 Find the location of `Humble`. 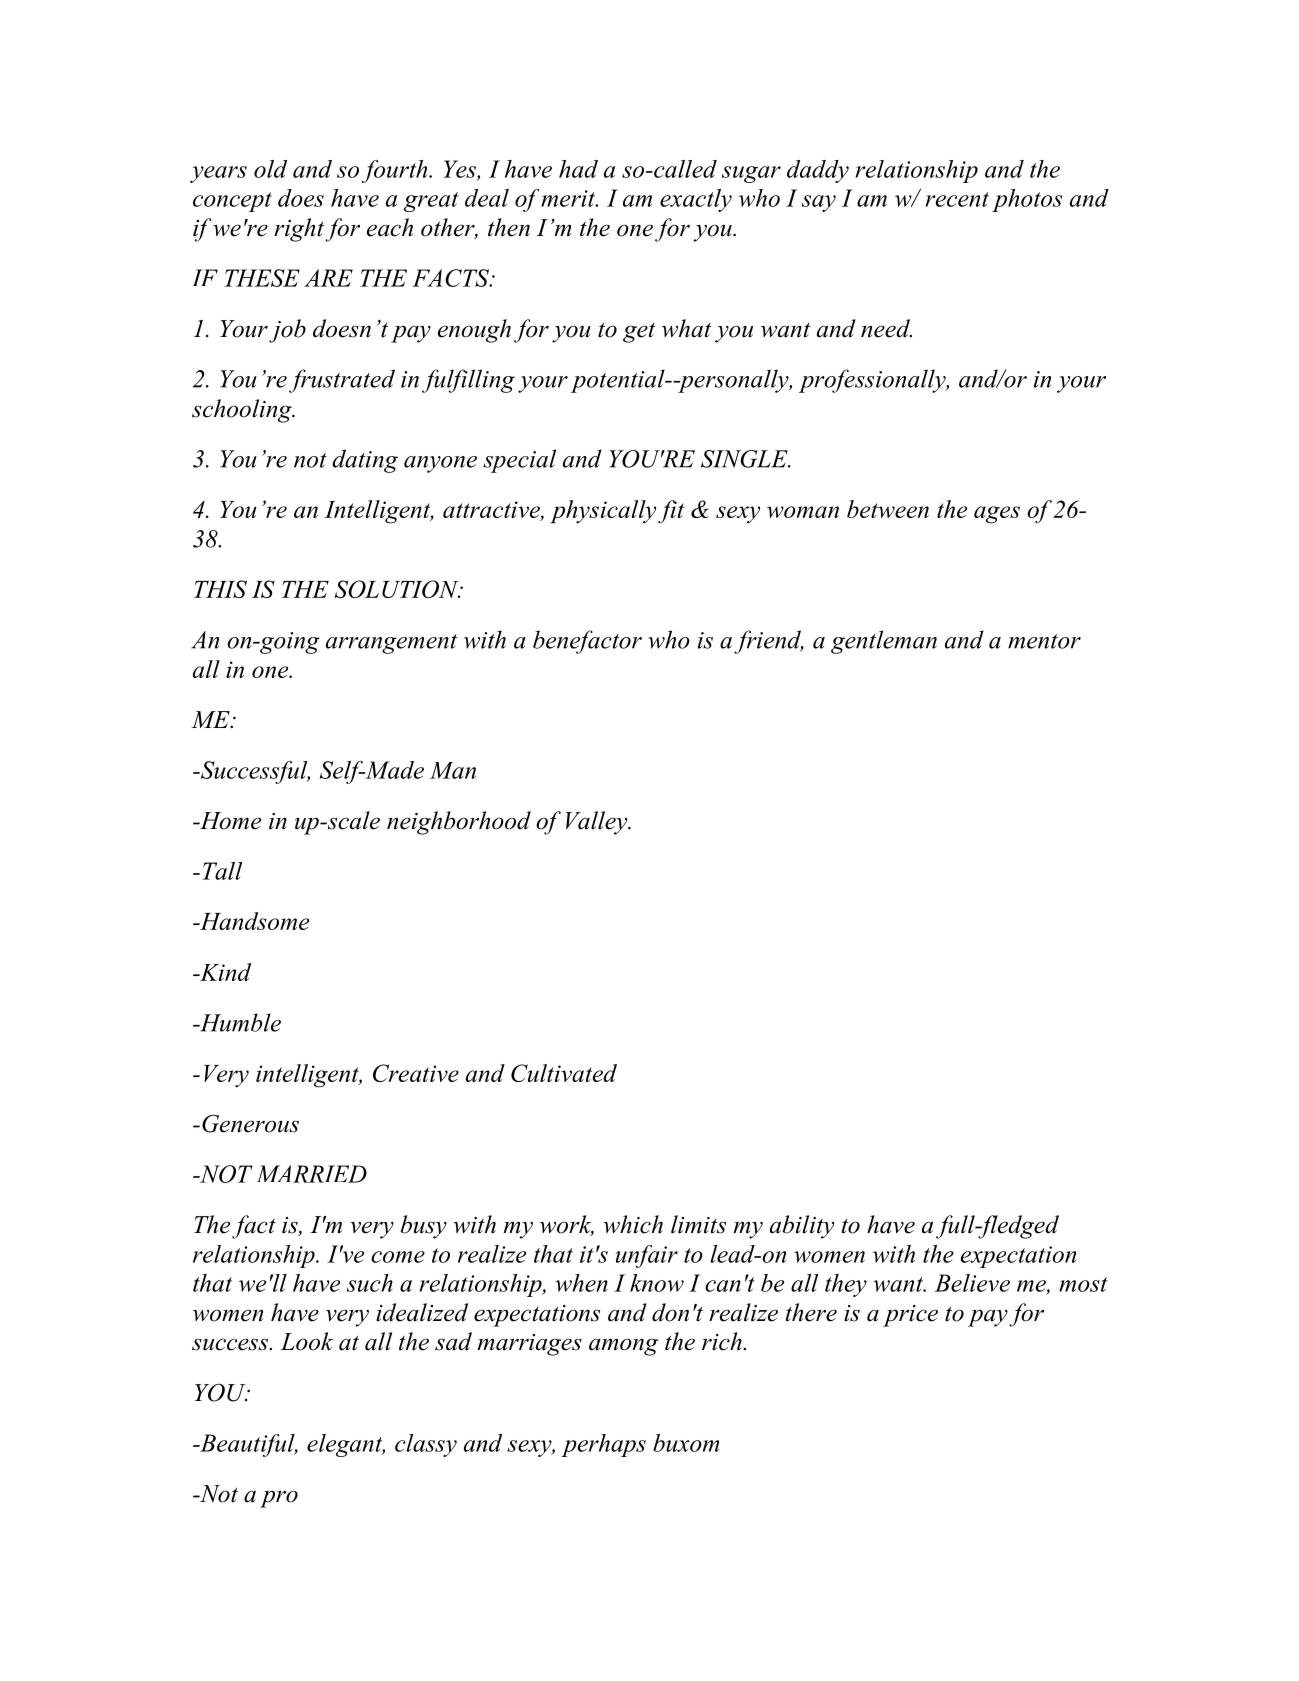

Humble is located at coordinates (239, 1022).
